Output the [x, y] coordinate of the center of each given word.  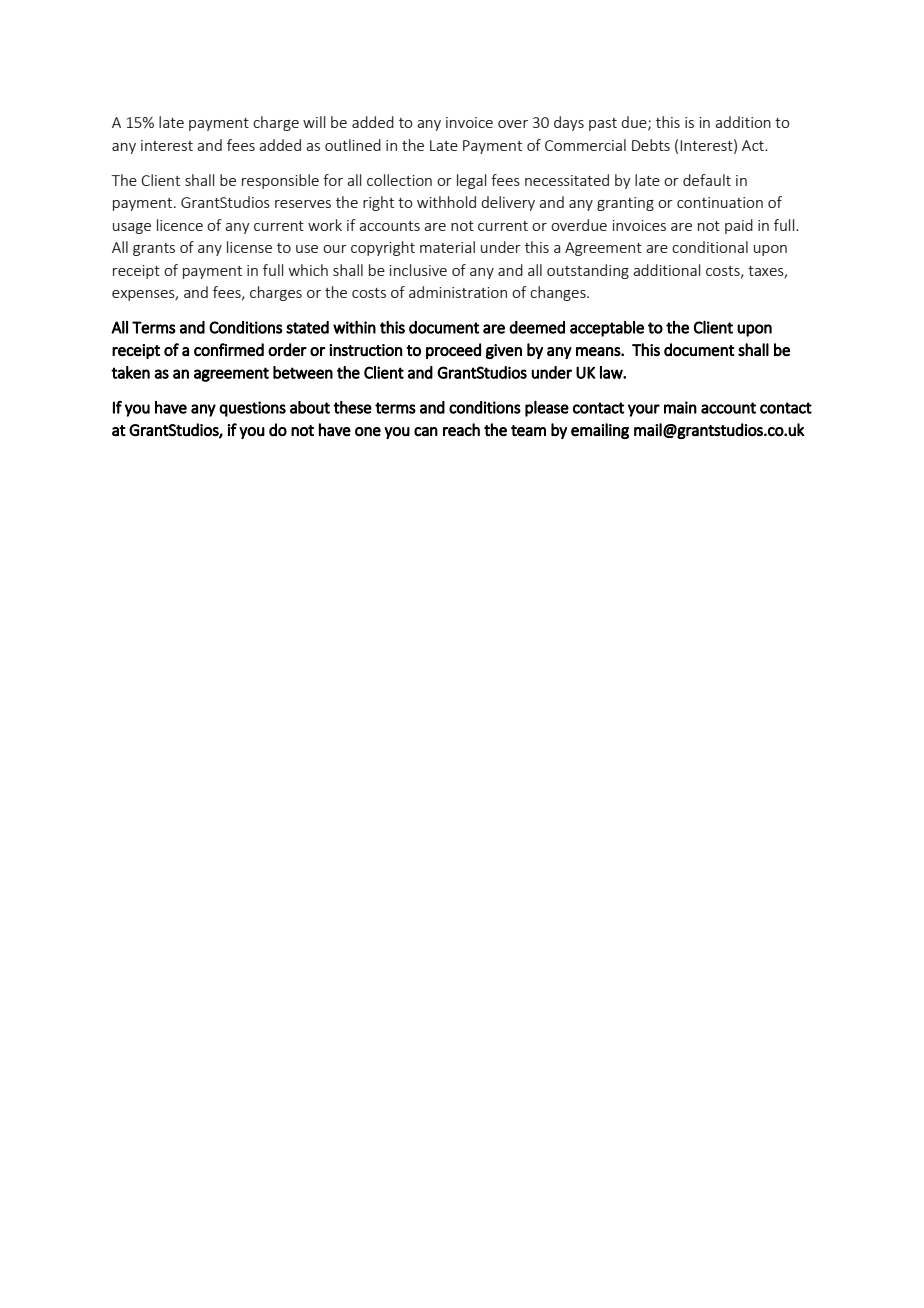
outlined [353, 145]
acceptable [607, 329]
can [426, 432]
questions [252, 409]
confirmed [229, 349]
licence [180, 225]
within [354, 327]
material [447, 247]
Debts [651, 145]
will [314, 122]
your [644, 410]
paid [739, 226]
